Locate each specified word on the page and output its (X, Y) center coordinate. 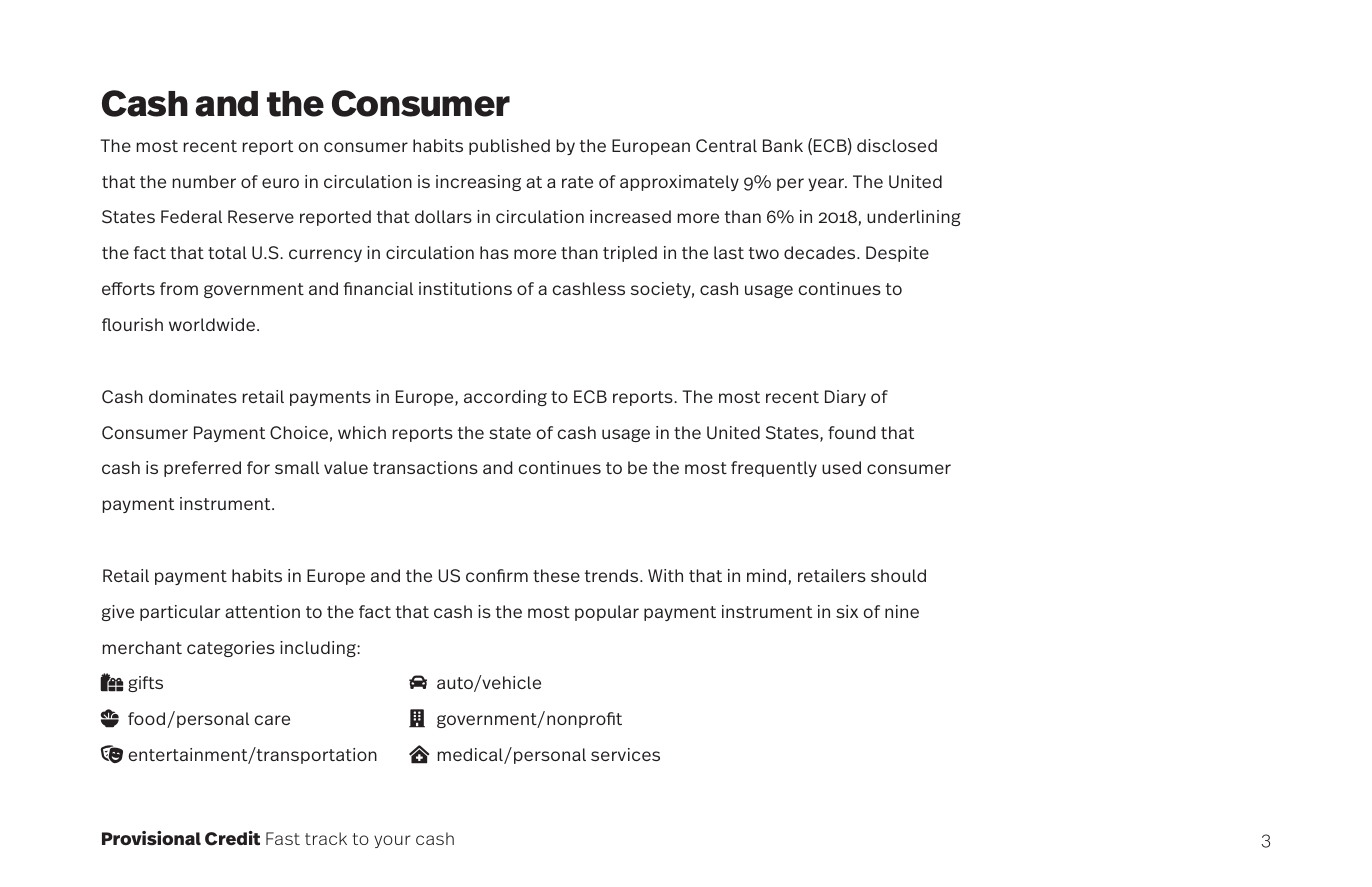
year (827, 184)
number (204, 181)
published (509, 147)
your (392, 841)
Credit (232, 838)
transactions (425, 467)
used (841, 467)
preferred (202, 469)
